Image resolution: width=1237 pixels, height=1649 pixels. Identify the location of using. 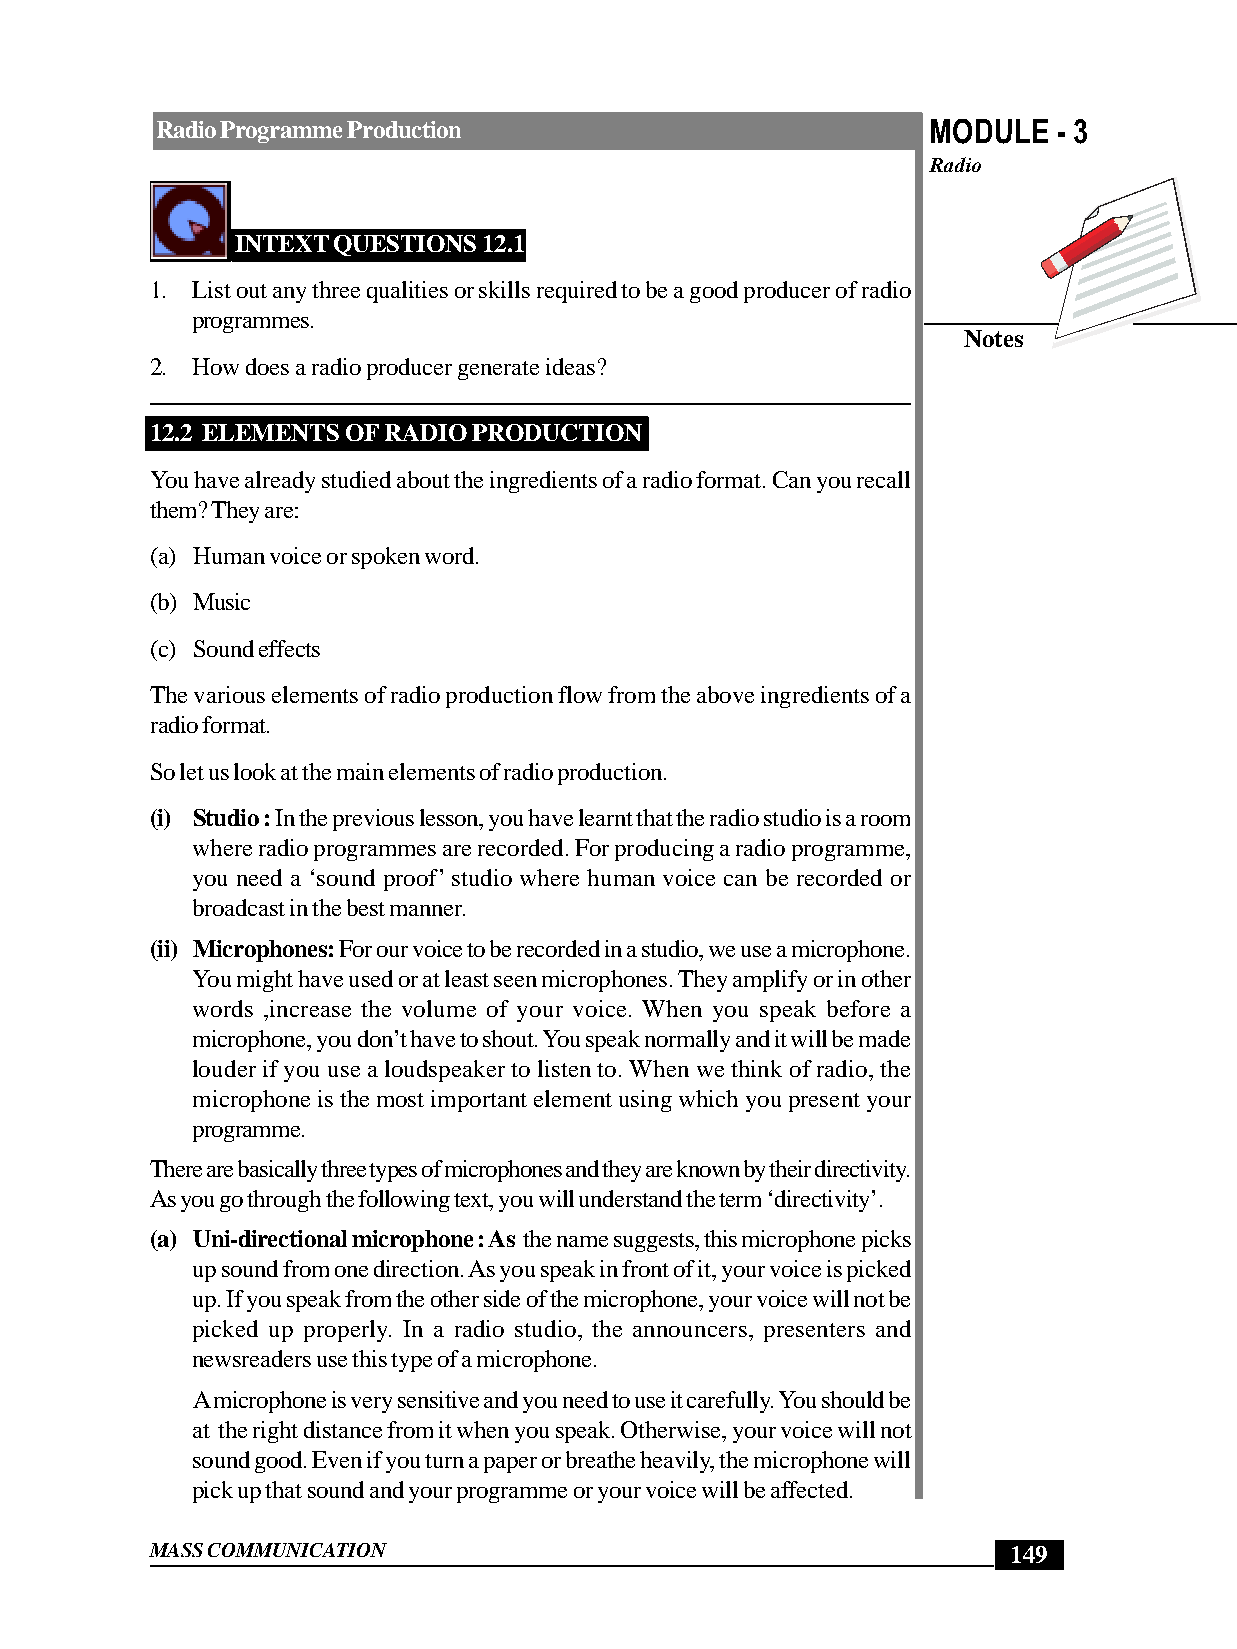
(645, 1101).
